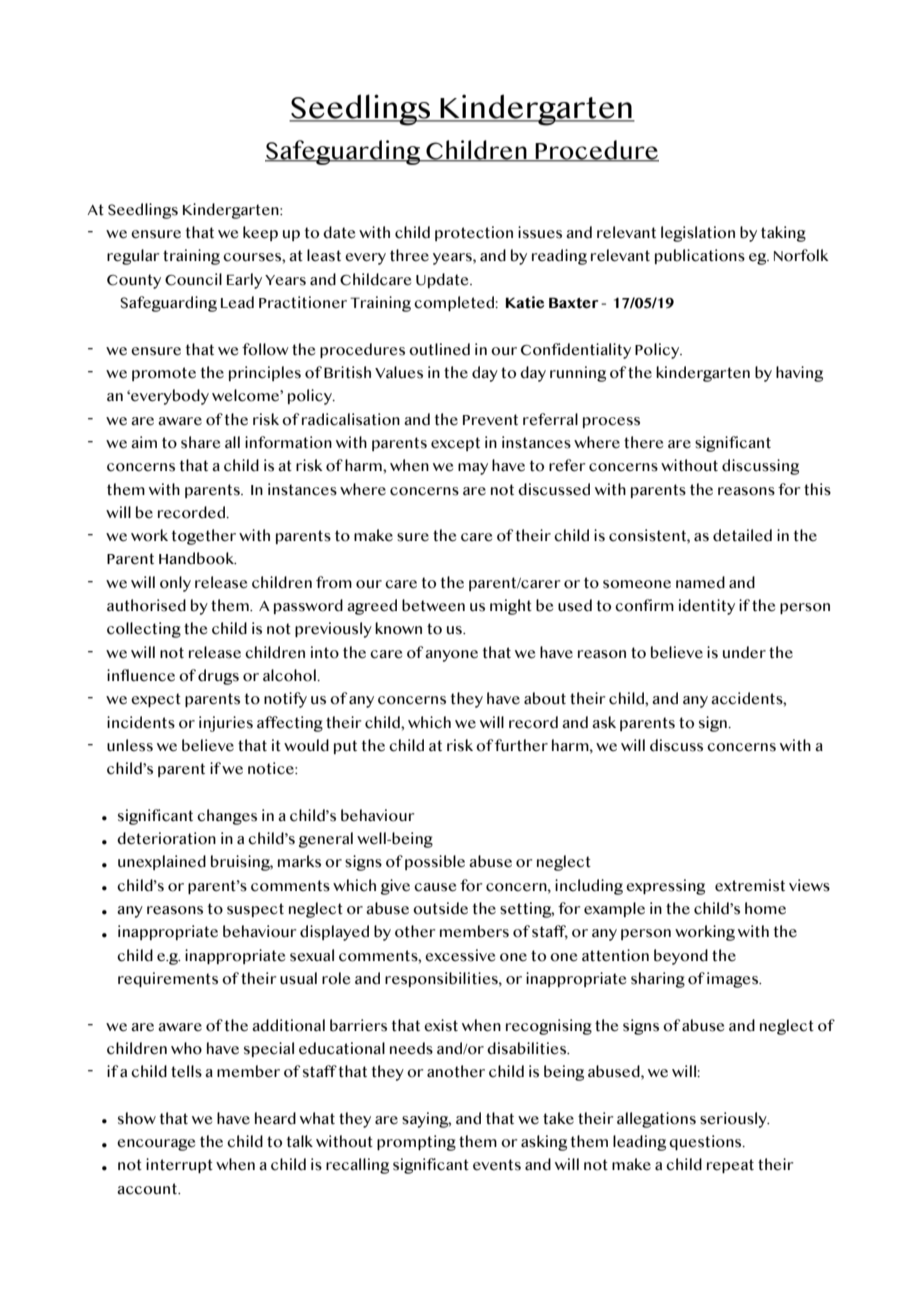 The height and width of the screenshot is (1308, 924). Describe the element at coordinates (474, 233) in the screenshot. I see `protection` at that location.
